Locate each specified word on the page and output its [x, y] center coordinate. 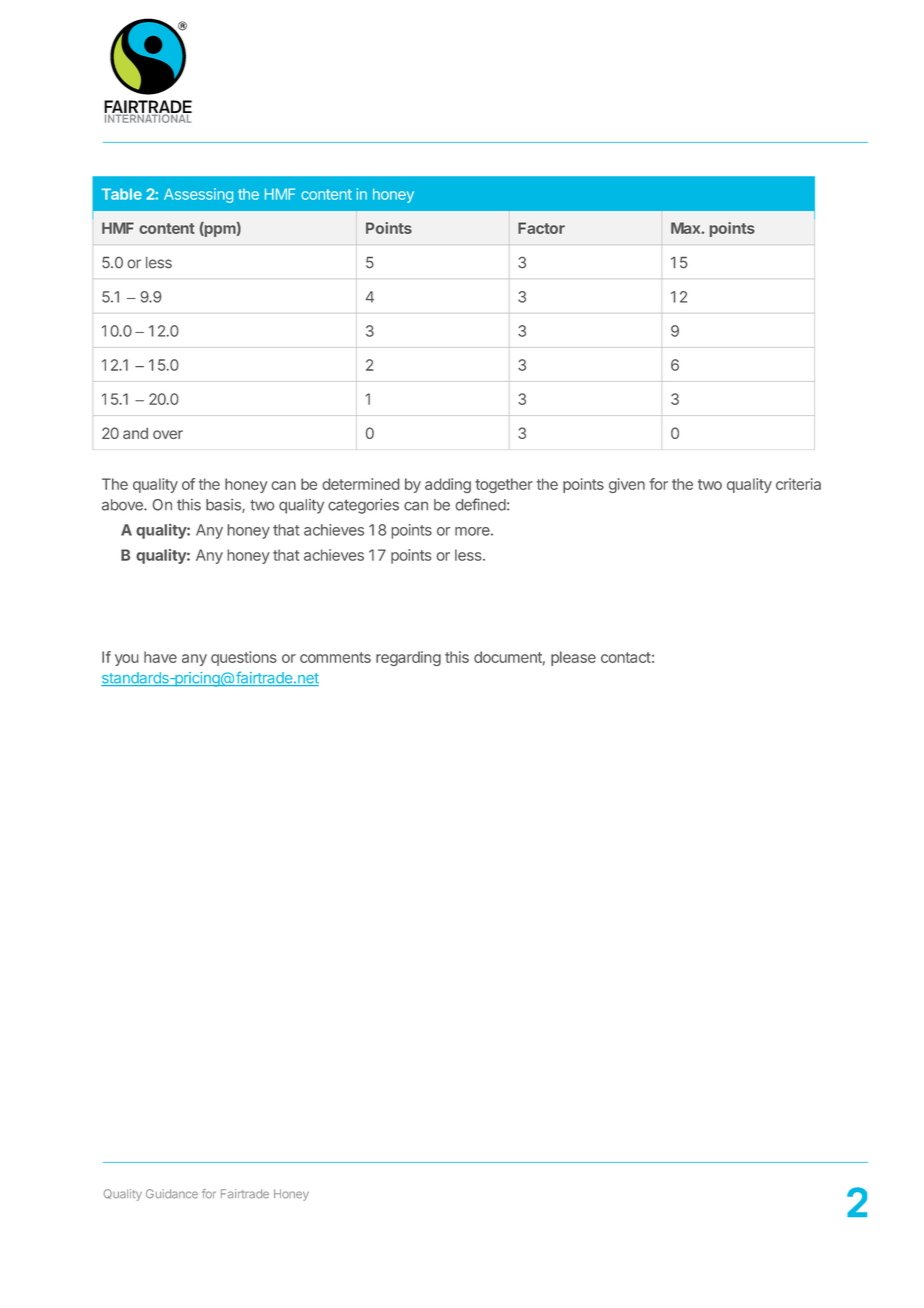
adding [448, 485]
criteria [798, 484]
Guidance [172, 1194]
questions [244, 658]
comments [335, 657]
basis [224, 506]
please [573, 658]
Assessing [198, 195]
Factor [541, 228]
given [627, 485]
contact [626, 657]
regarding [408, 658]
